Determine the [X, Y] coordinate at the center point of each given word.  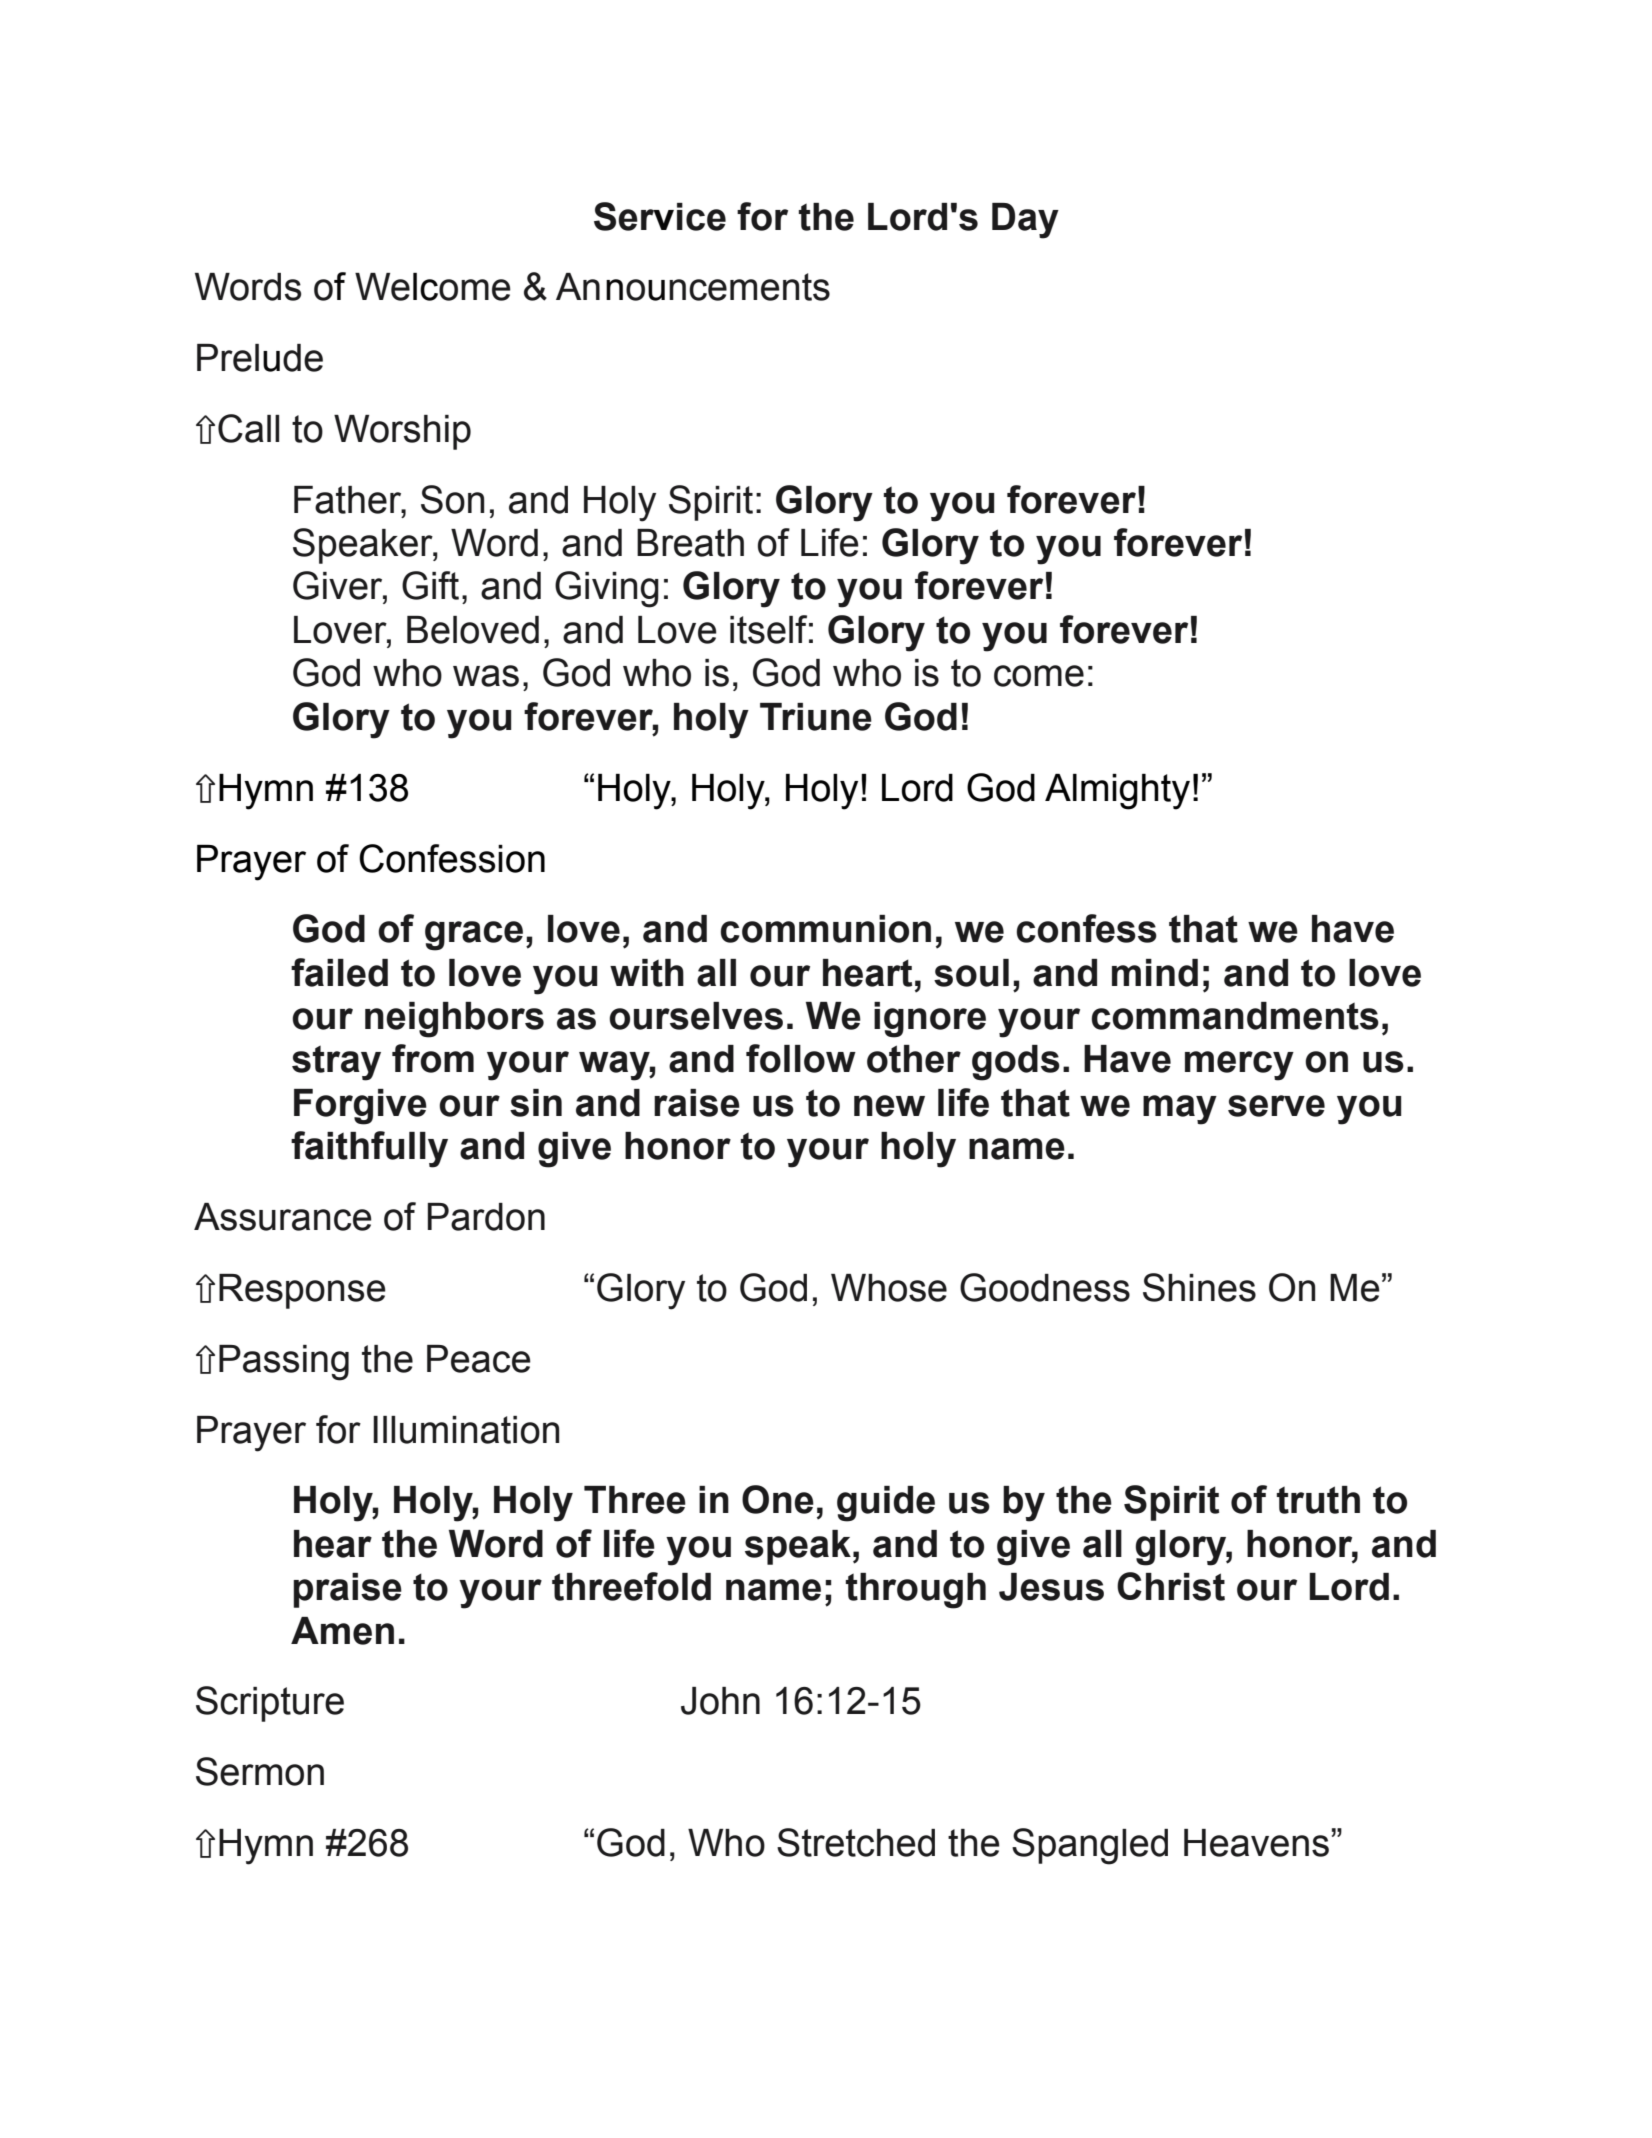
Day [1025, 221]
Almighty [1117, 792]
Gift [430, 585]
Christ [1171, 1586]
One [778, 1499]
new [889, 1106]
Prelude [260, 358]
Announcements [693, 287]
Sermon [260, 1771]
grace [474, 936]
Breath [690, 543]
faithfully [369, 1149]
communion [826, 929]
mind [1155, 973]
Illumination [466, 1430]
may [1180, 1110]
